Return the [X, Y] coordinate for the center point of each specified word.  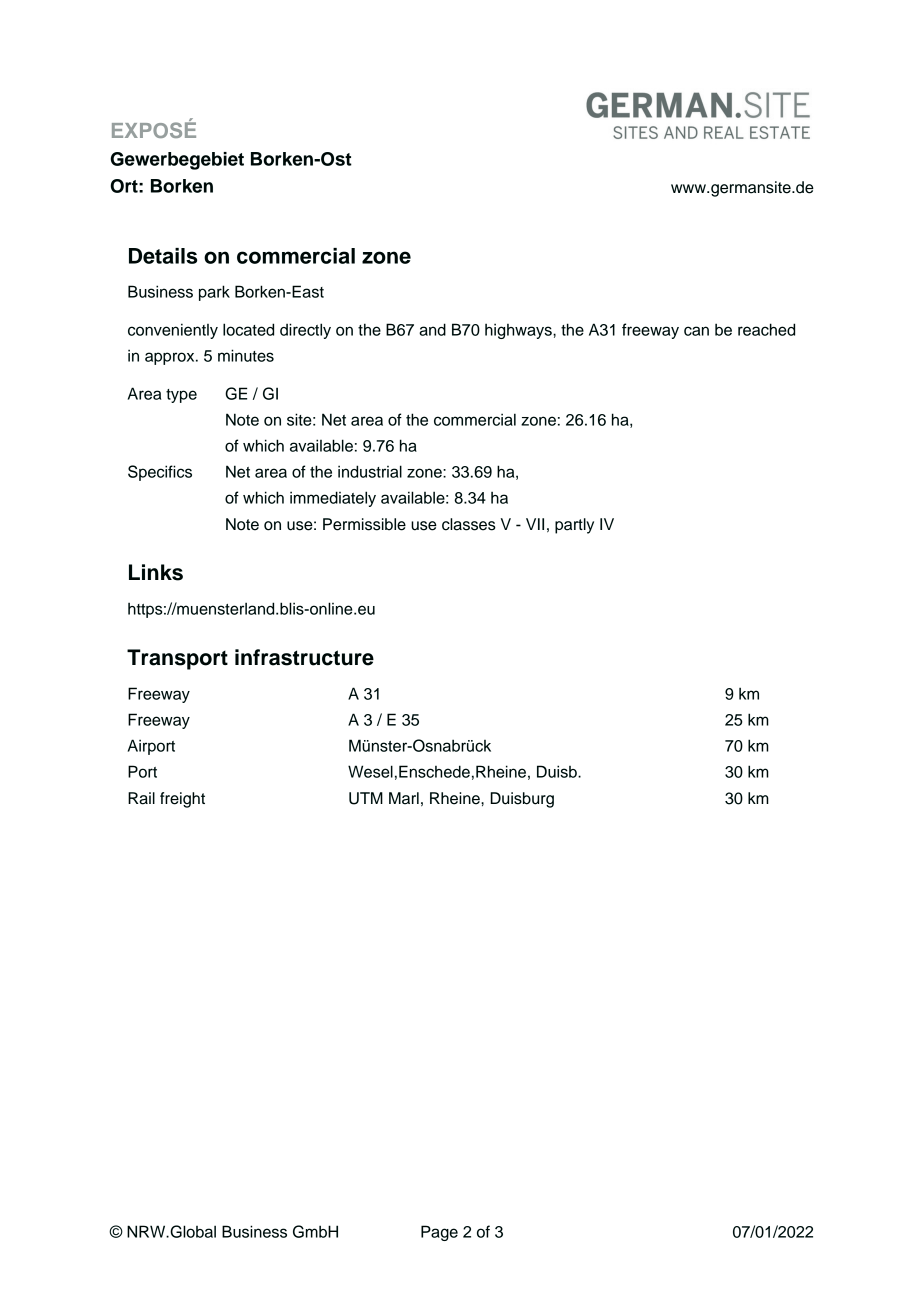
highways [519, 331]
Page [439, 1233]
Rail [141, 798]
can [696, 331]
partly [574, 526]
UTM [366, 798]
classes [469, 524]
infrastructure [304, 657]
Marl [404, 798]
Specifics [160, 473]
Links [156, 572]
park [214, 293]
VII [535, 524]
